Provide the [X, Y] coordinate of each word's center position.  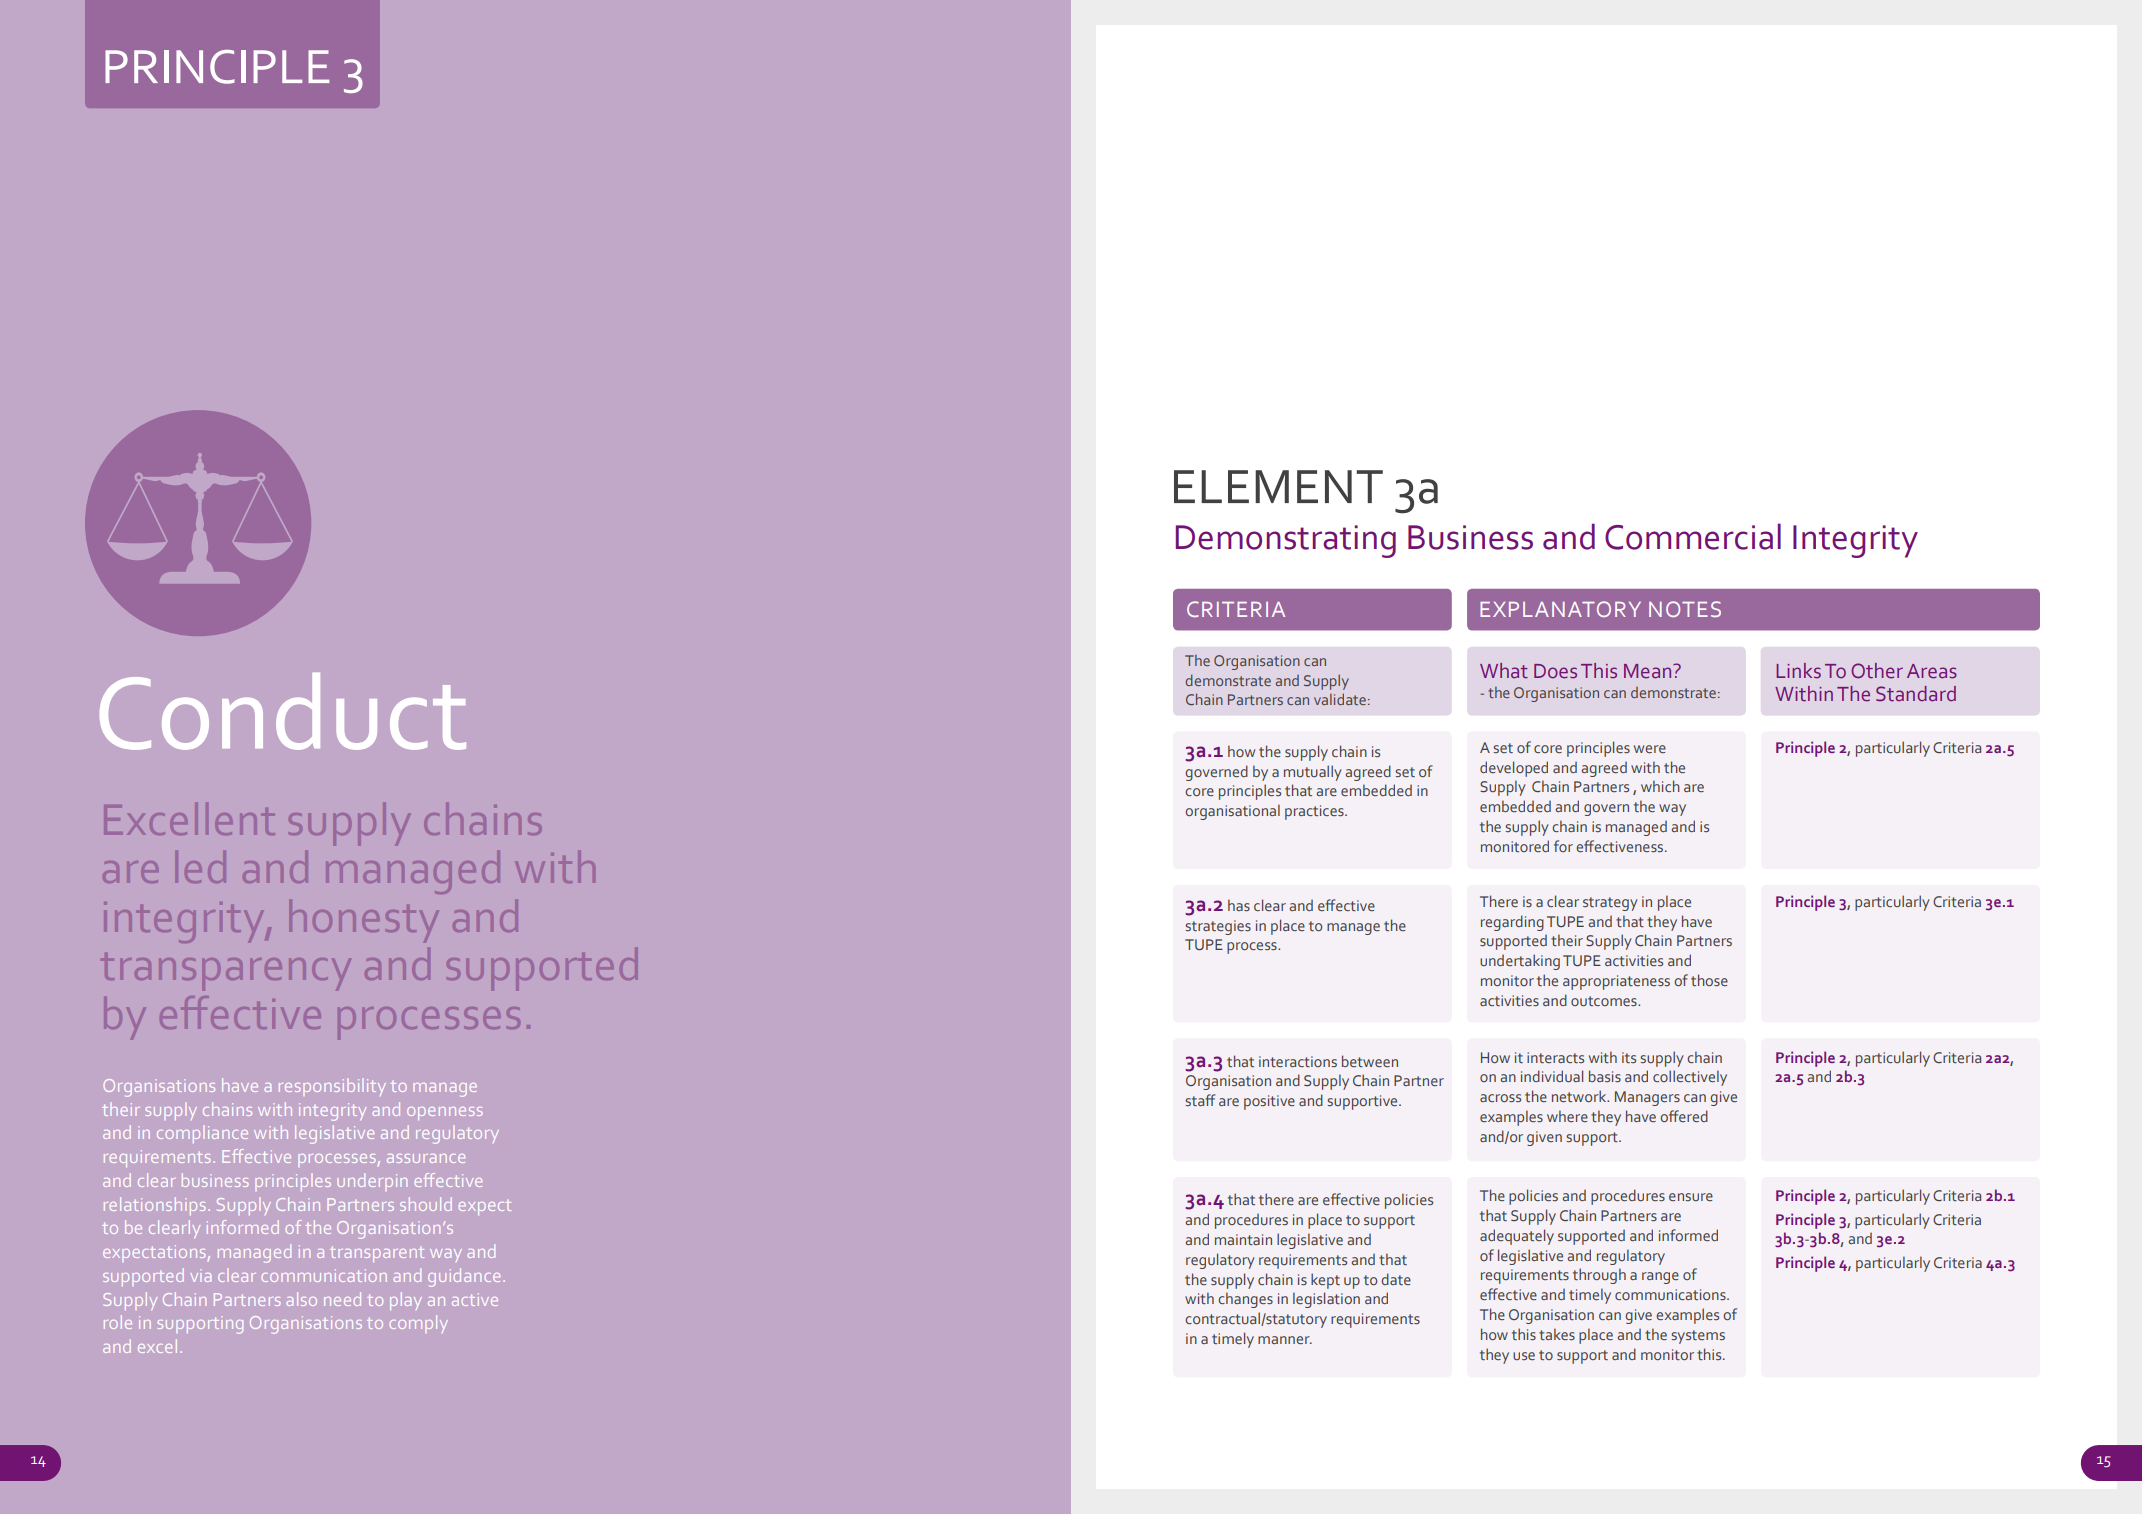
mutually [1313, 773]
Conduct [283, 711]
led [201, 867]
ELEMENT [1278, 486]
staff [1200, 1100]
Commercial [1693, 536]
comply [419, 1324]
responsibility [332, 1087]
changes [1245, 1300]
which [1660, 786]
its [1629, 1057]
